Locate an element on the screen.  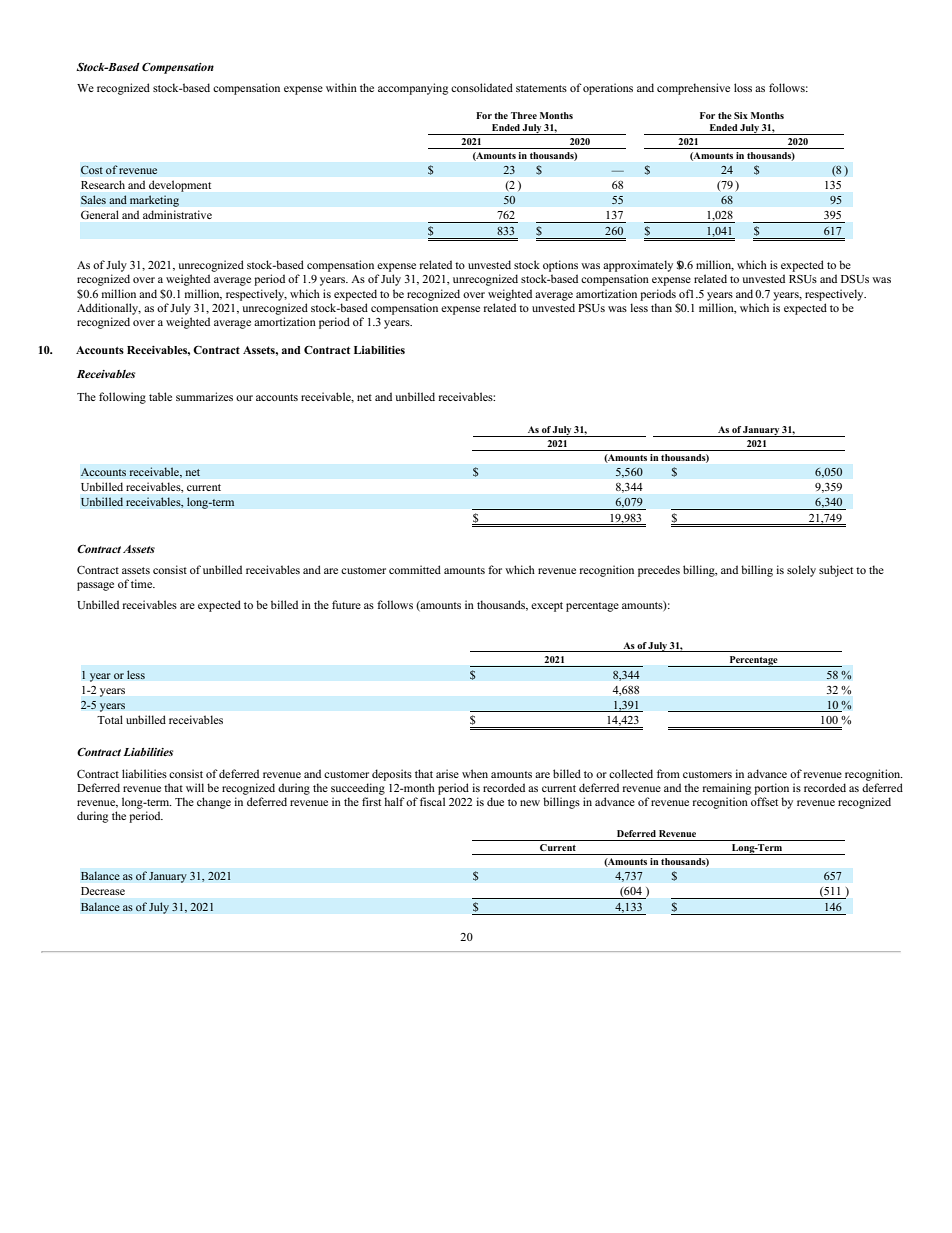
fiscal is located at coordinates (432, 801).
